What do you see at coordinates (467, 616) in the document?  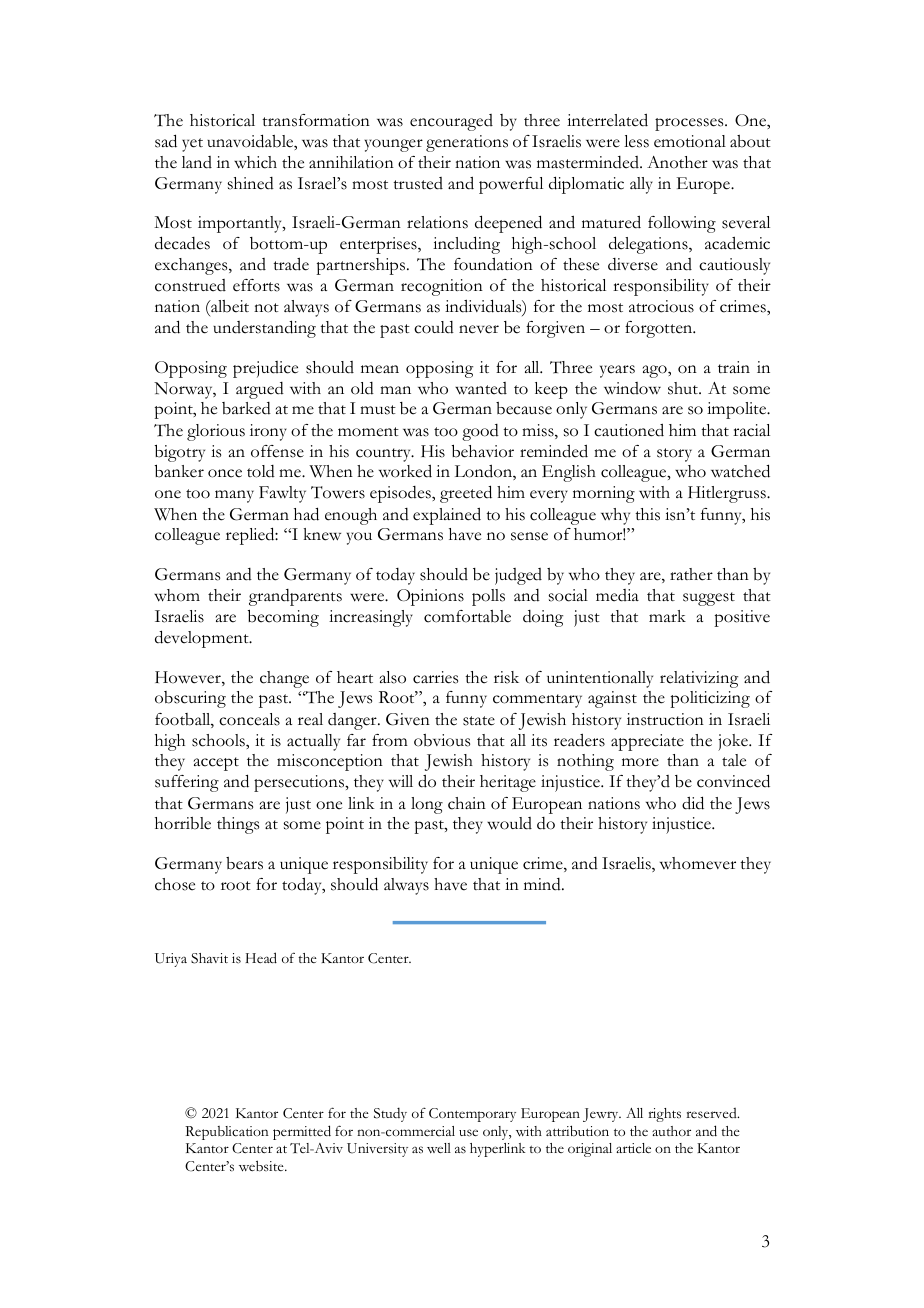 I see `comfortable` at bounding box center [467, 616].
